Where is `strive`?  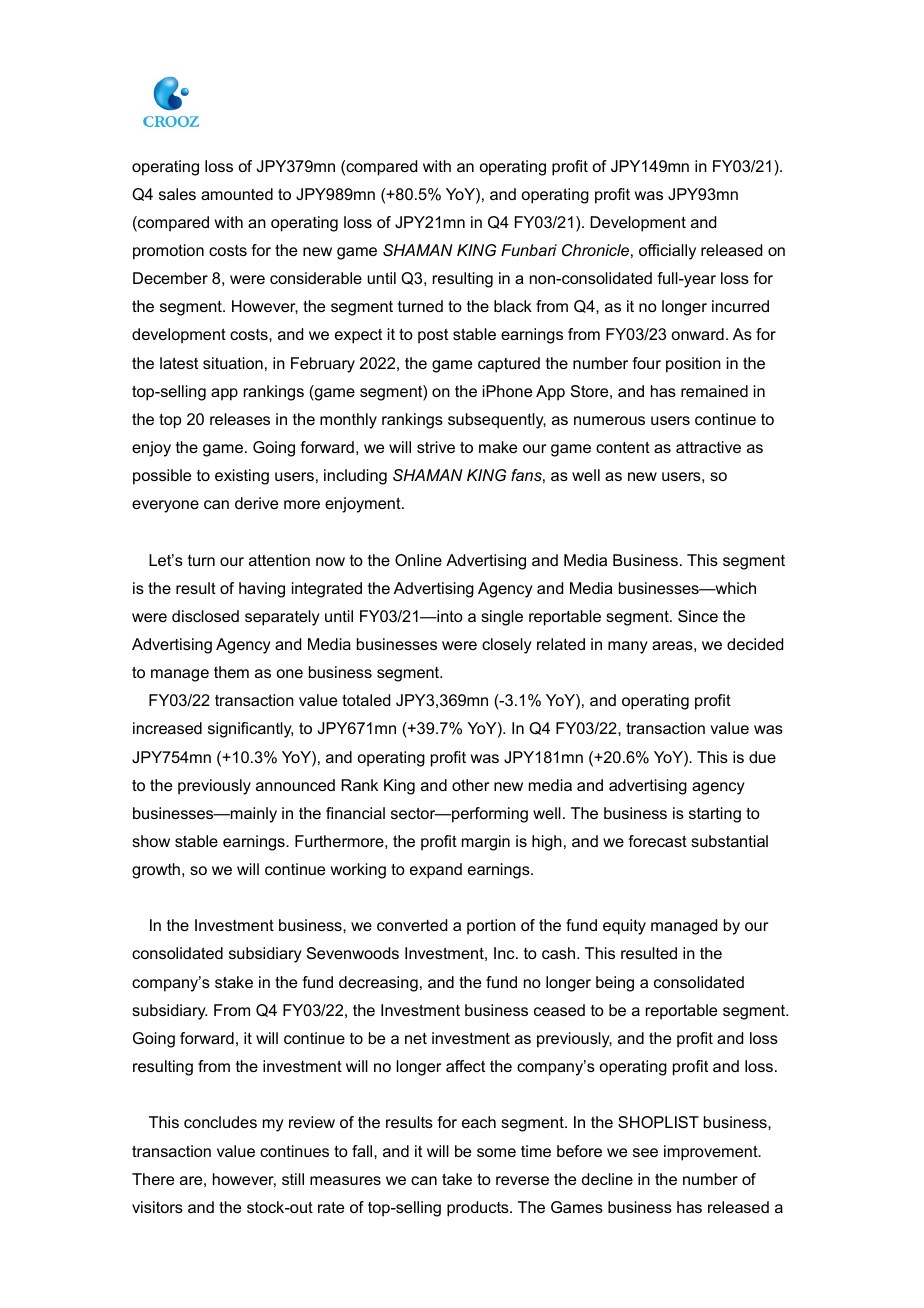
strive is located at coordinates (436, 447).
